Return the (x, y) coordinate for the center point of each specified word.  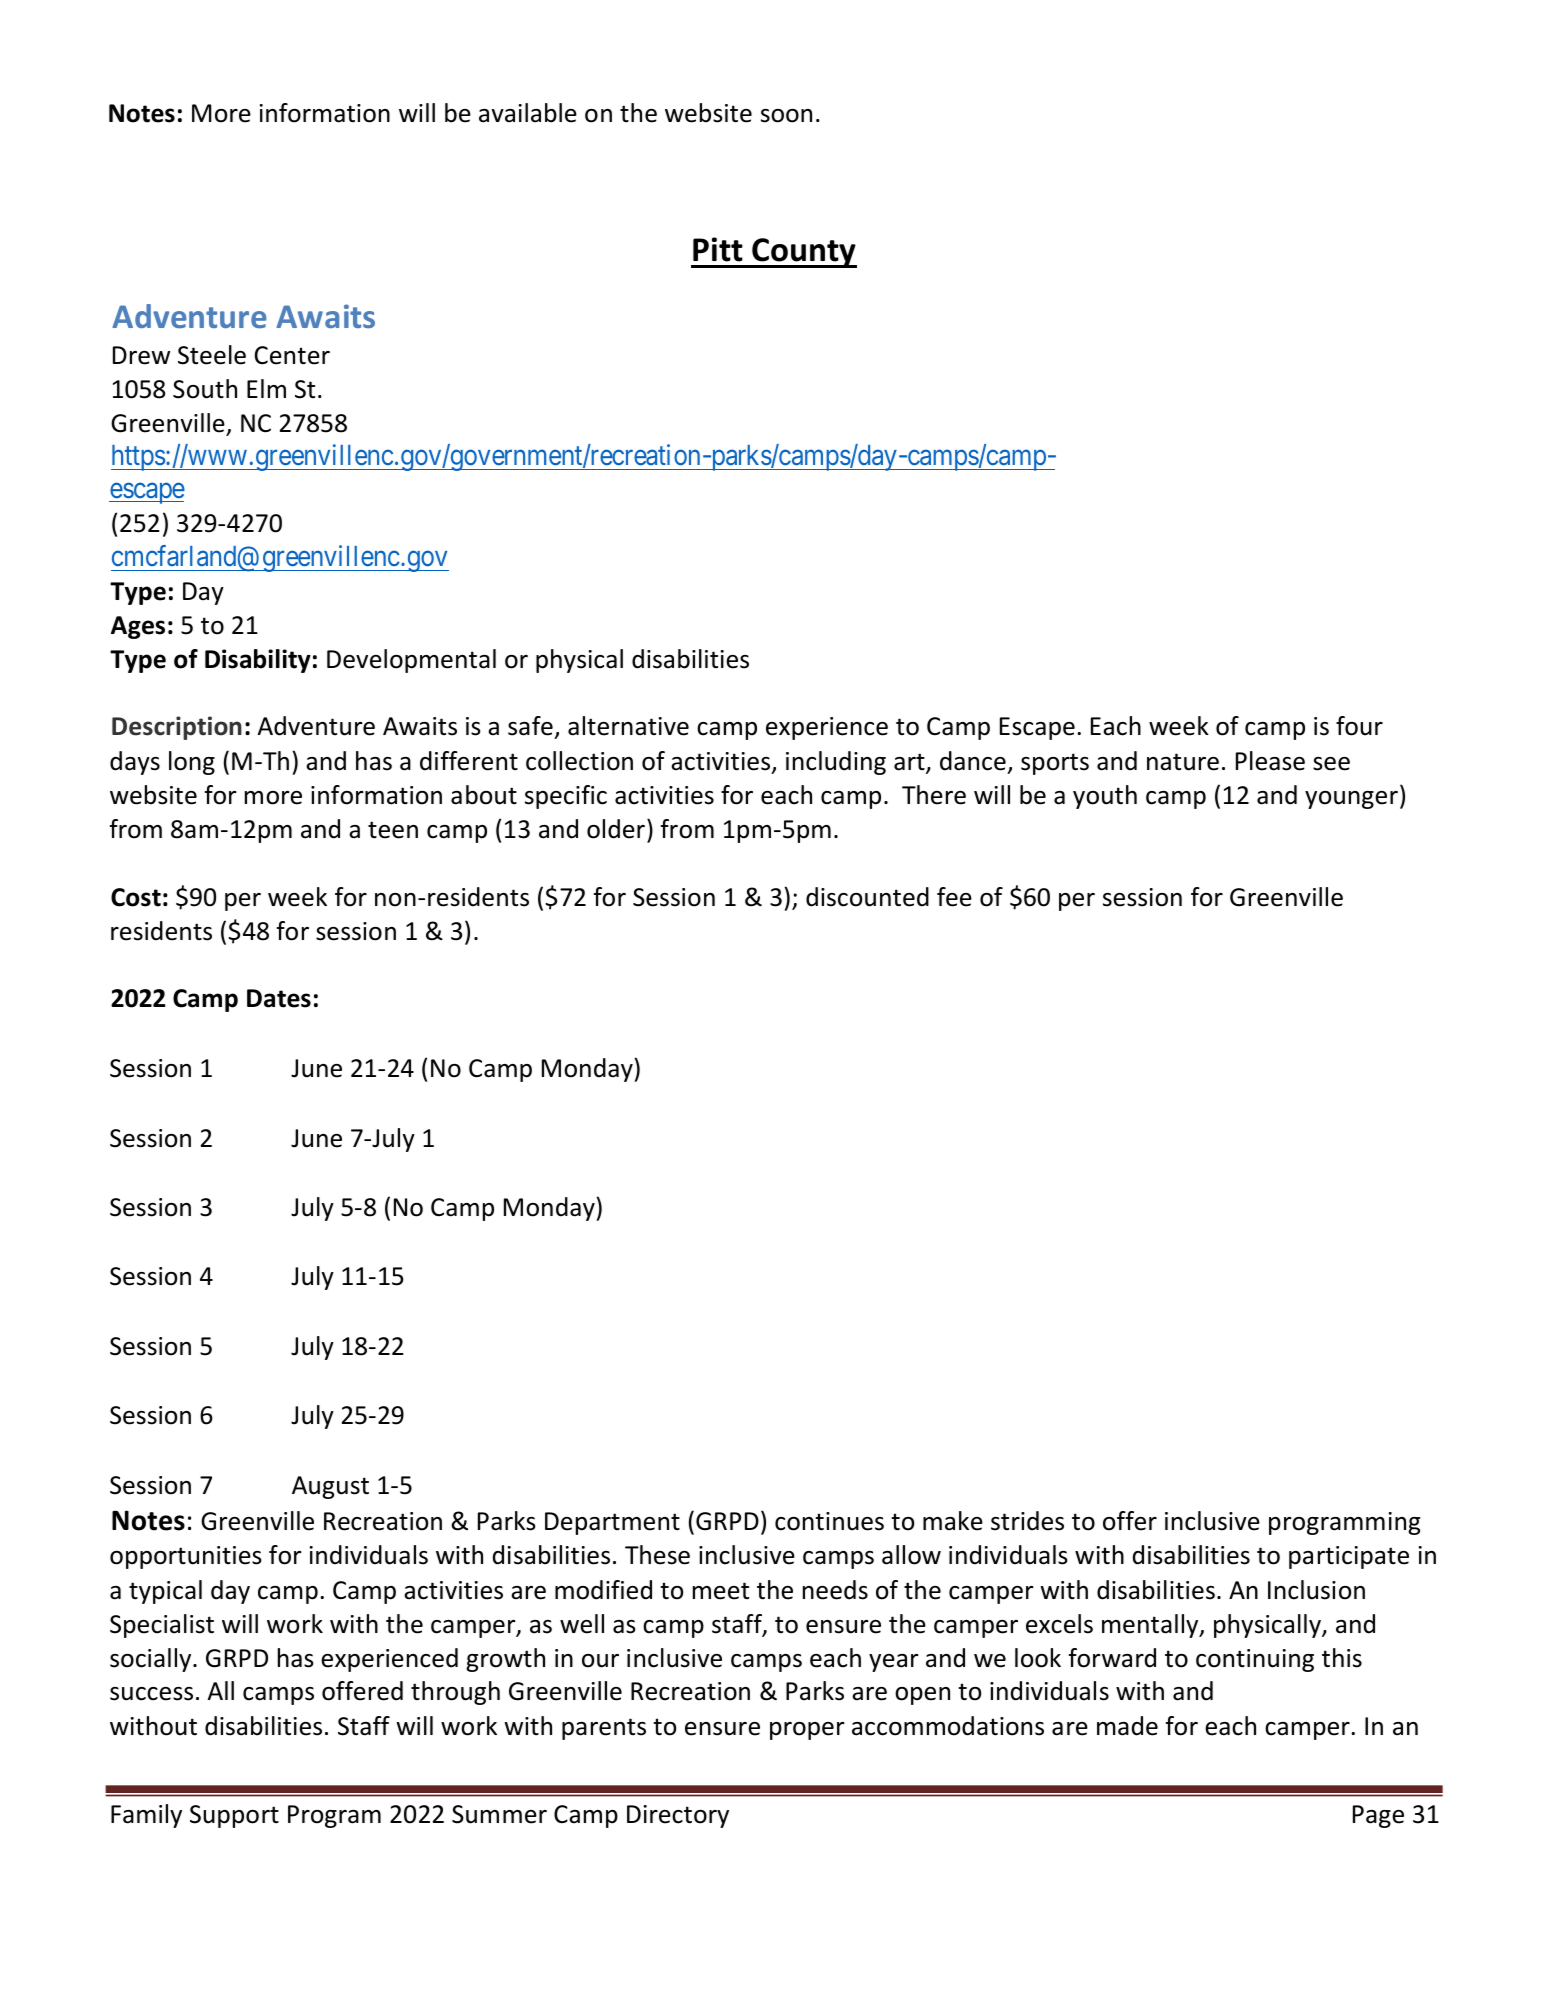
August (330, 1487)
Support (234, 1816)
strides (1027, 1521)
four (1359, 726)
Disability (258, 661)
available (528, 113)
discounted (867, 897)
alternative (628, 726)
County (803, 253)
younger (1351, 800)
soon (786, 116)
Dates (279, 998)
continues (829, 1521)
